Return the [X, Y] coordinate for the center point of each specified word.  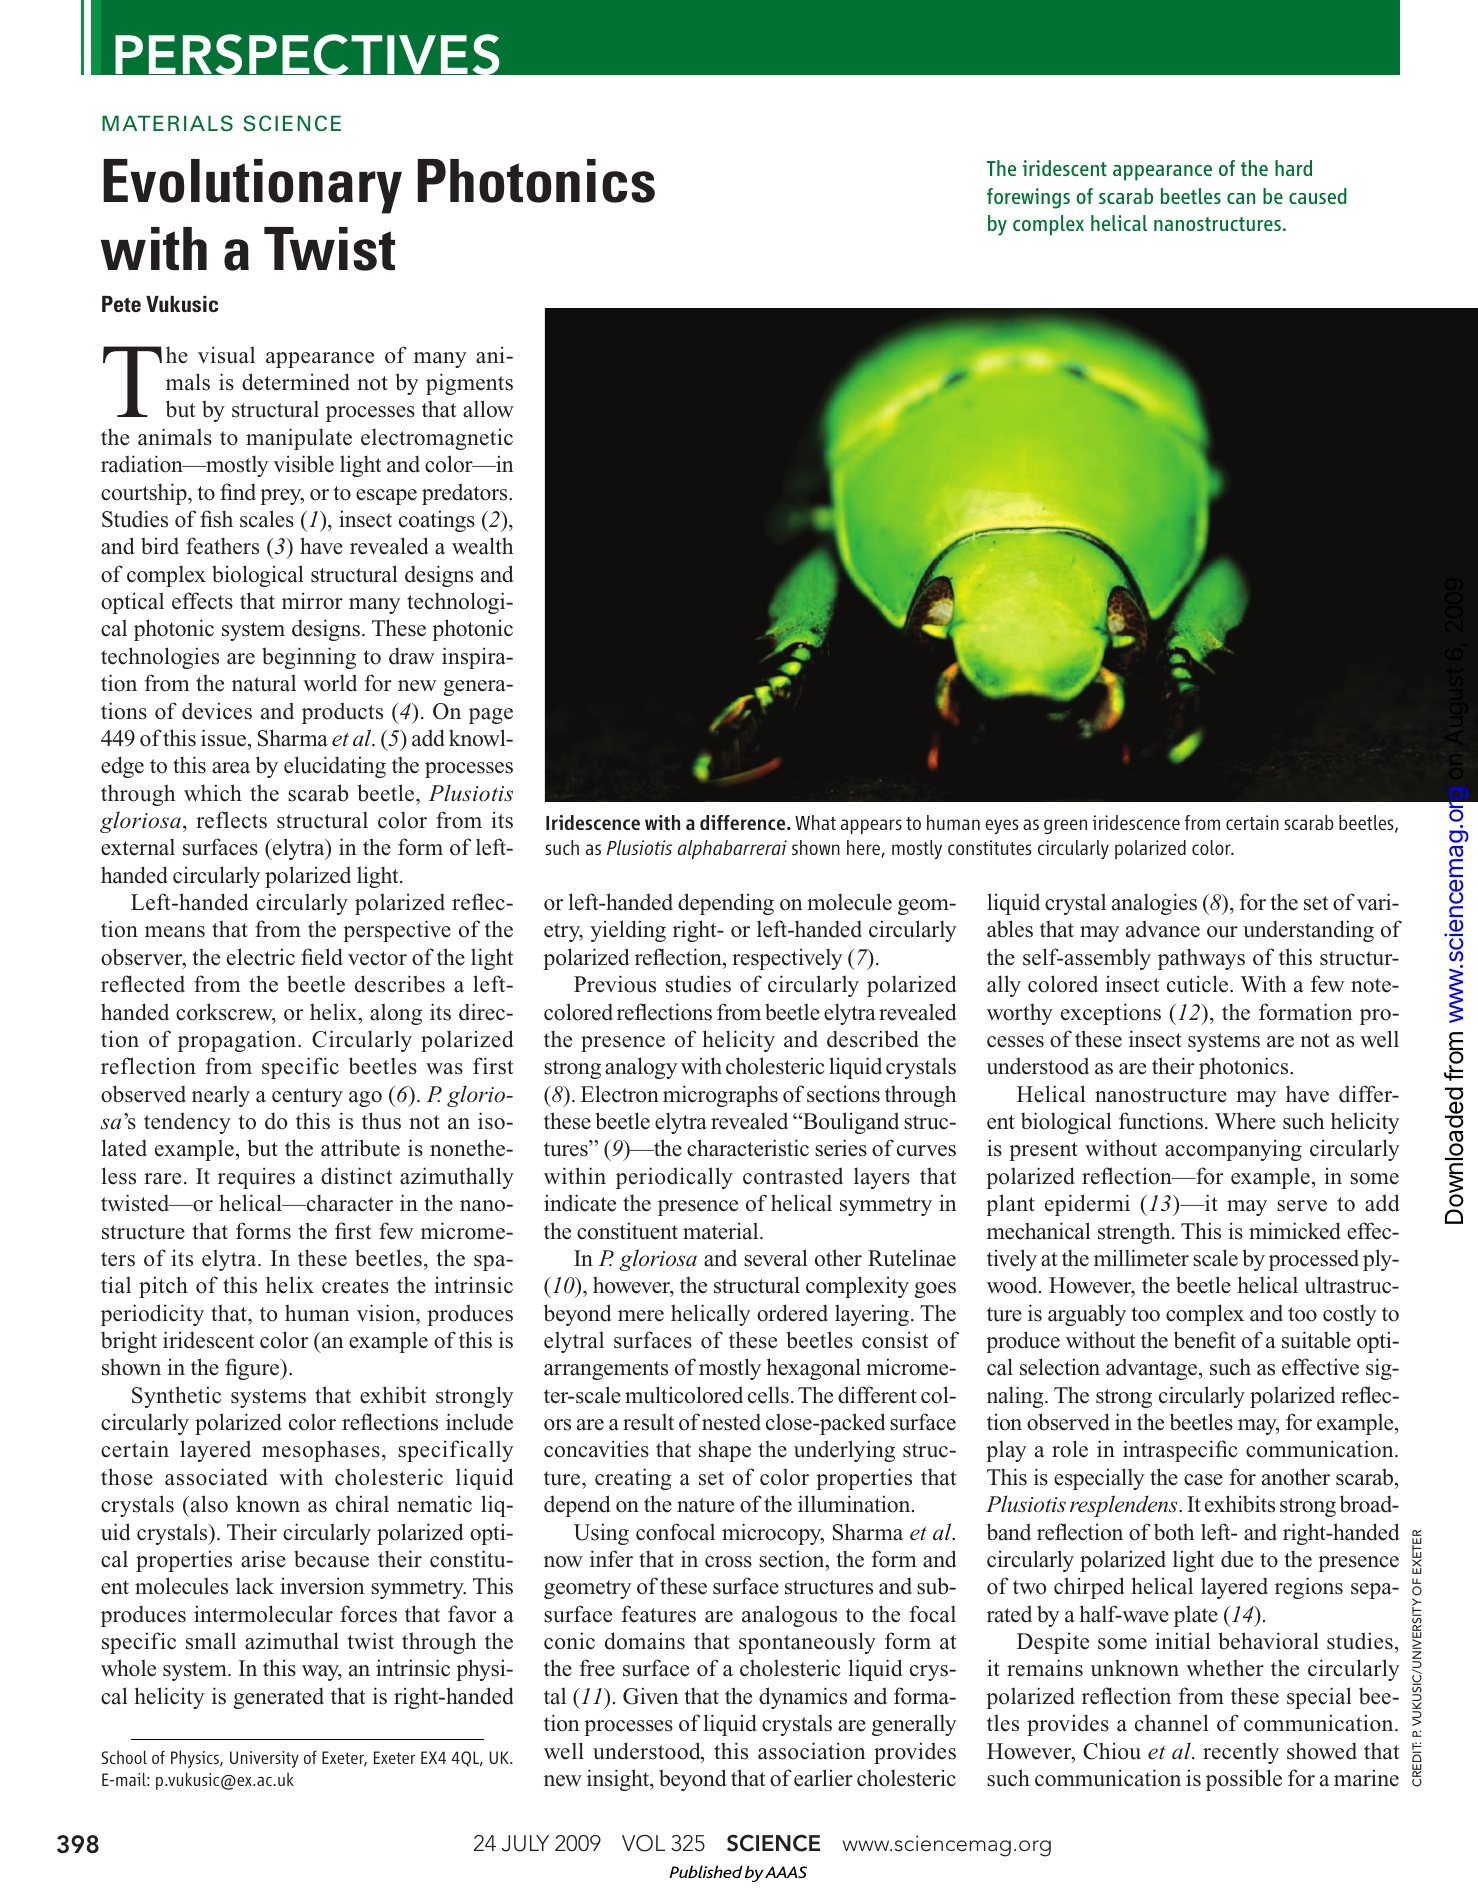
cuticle [1199, 984]
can [1241, 198]
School [124, 1757]
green [1065, 826]
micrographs [720, 1096]
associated [216, 1477]
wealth [483, 546]
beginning [309, 658]
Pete [121, 304]
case [1203, 1480]
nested [731, 1422]
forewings [1028, 198]
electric [261, 957]
